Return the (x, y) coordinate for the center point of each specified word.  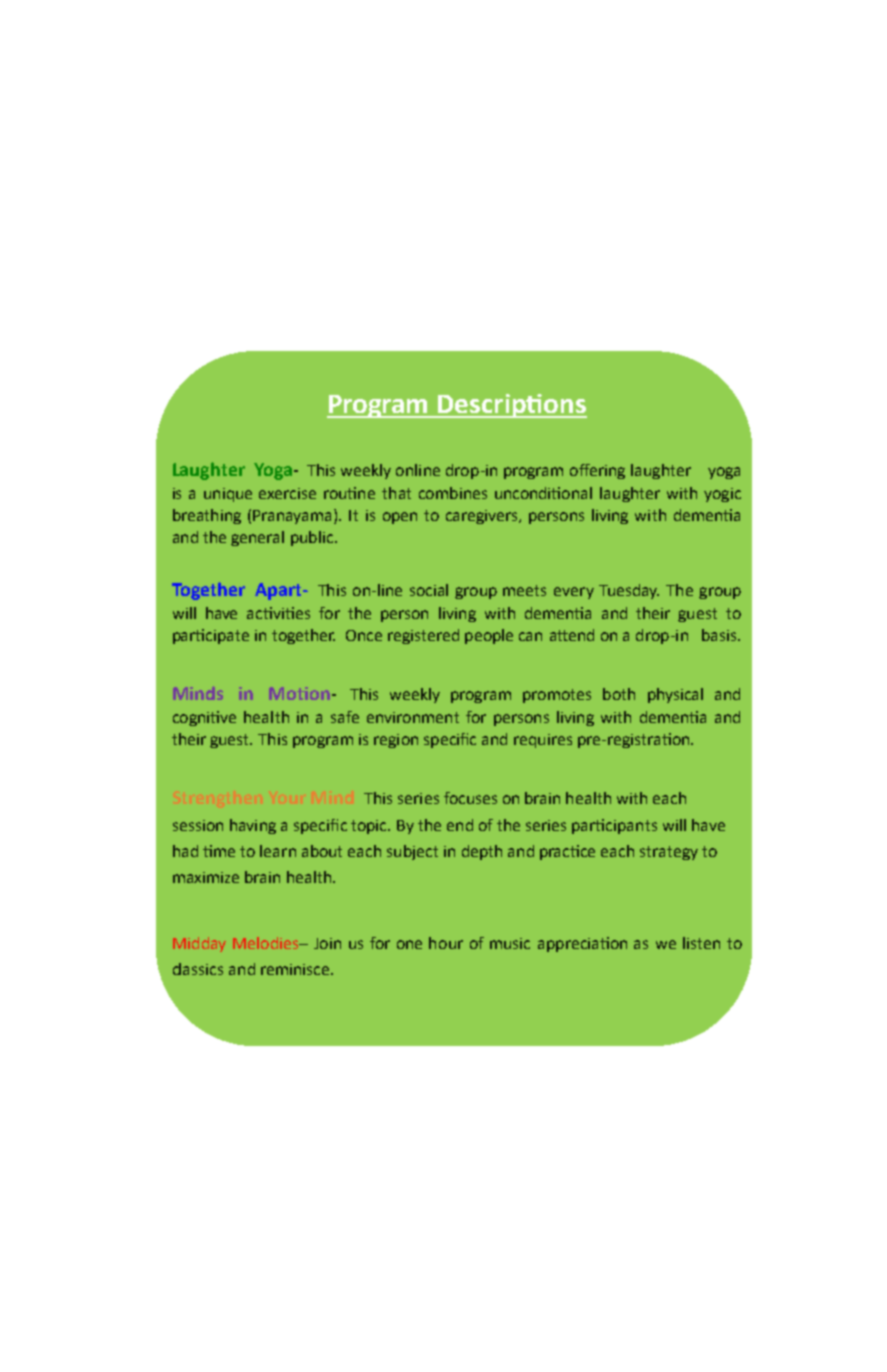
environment (413, 717)
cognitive (204, 718)
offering (597, 471)
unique (228, 495)
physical (675, 695)
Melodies (267, 943)
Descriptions (511, 406)
